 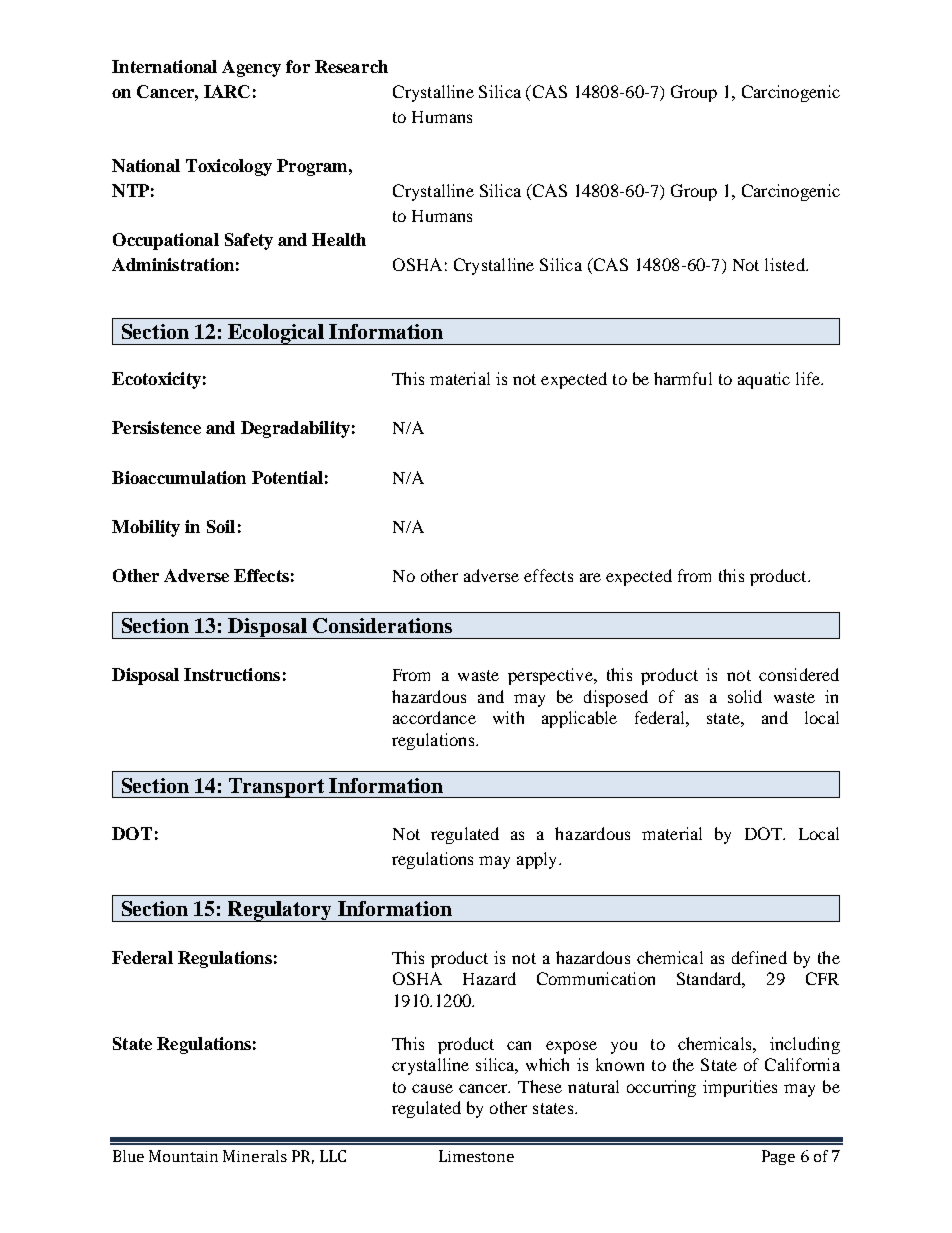 I want to click on Mountain, so click(x=183, y=1156).
